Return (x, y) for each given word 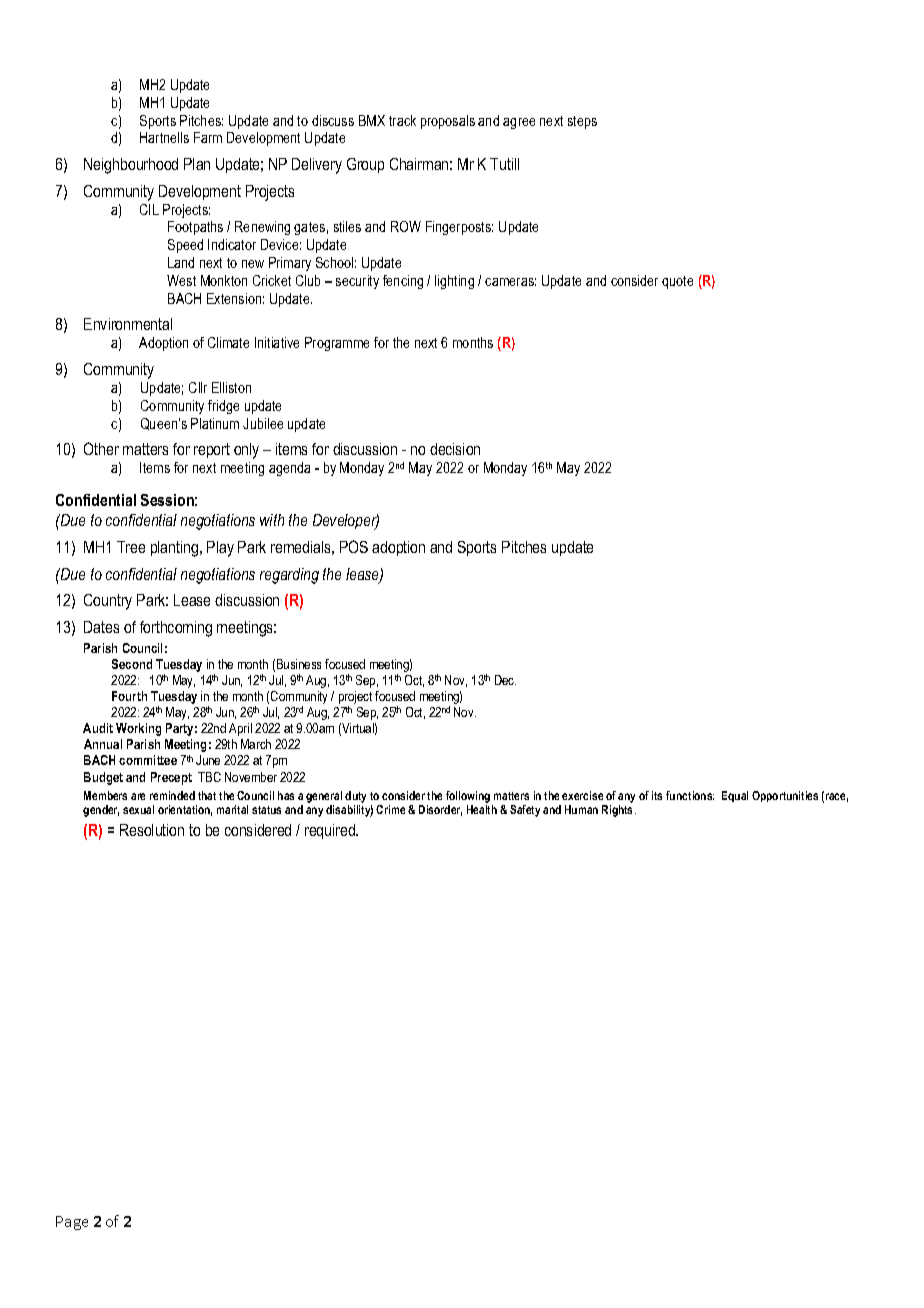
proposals (448, 122)
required (331, 831)
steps (582, 122)
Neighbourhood (131, 166)
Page (72, 1223)
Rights (619, 811)
